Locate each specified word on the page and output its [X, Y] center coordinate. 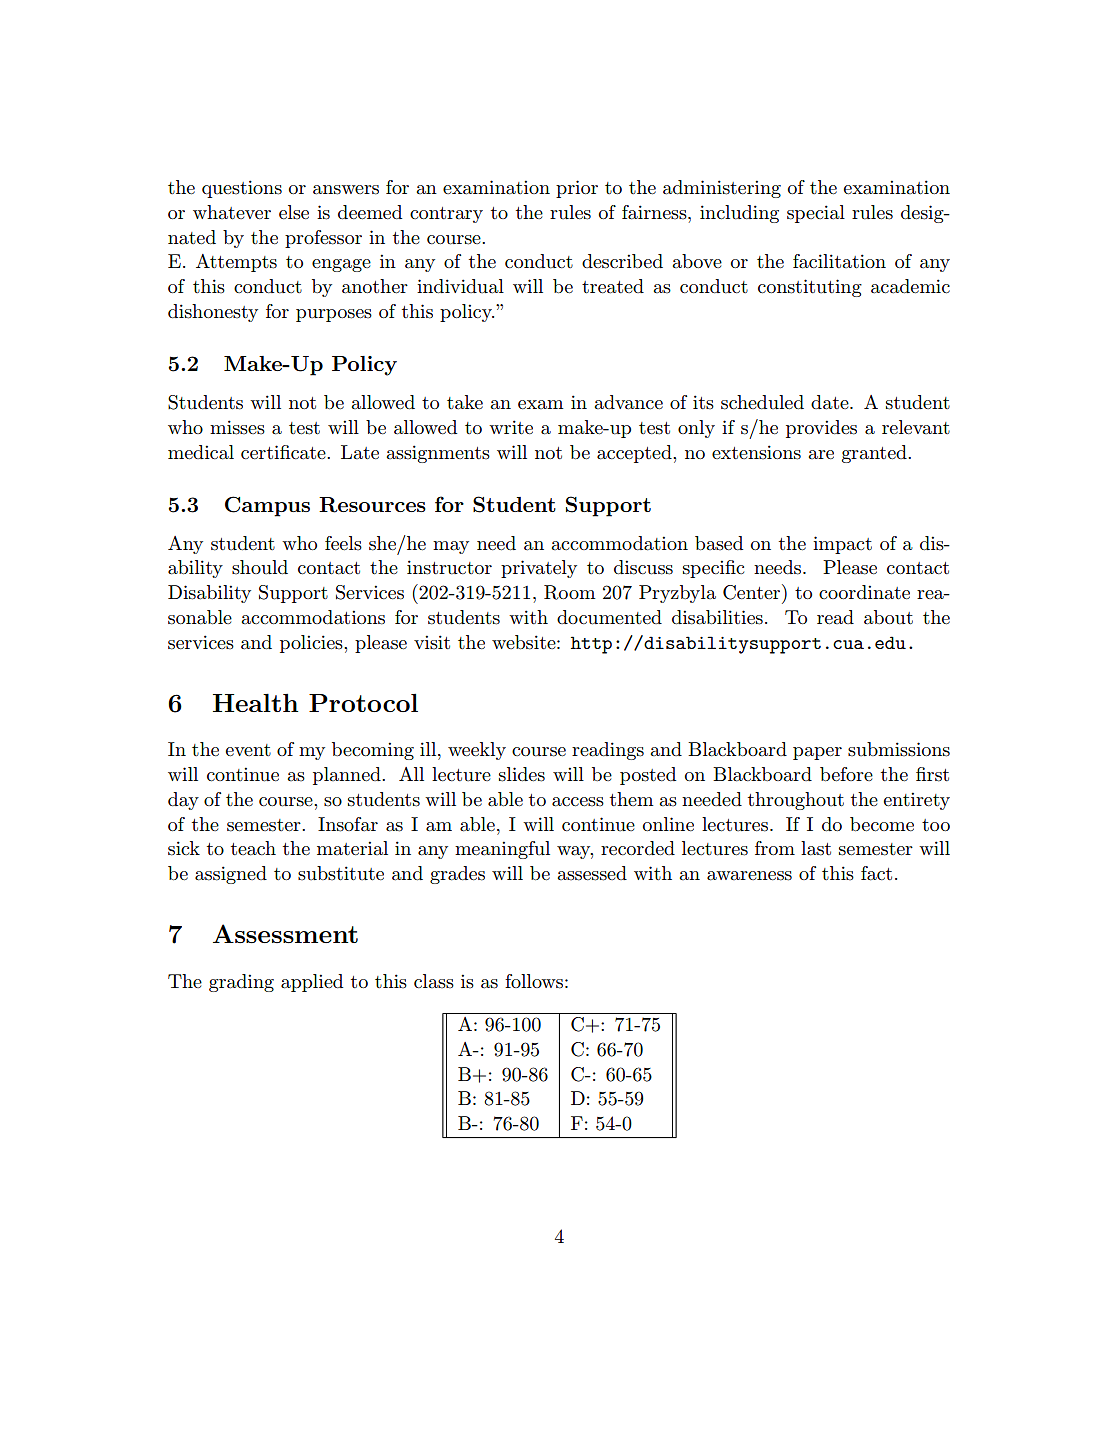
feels [343, 543]
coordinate [864, 592]
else [294, 212]
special [816, 214]
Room [569, 592]
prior [577, 189]
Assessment [285, 933]
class [434, 981]
